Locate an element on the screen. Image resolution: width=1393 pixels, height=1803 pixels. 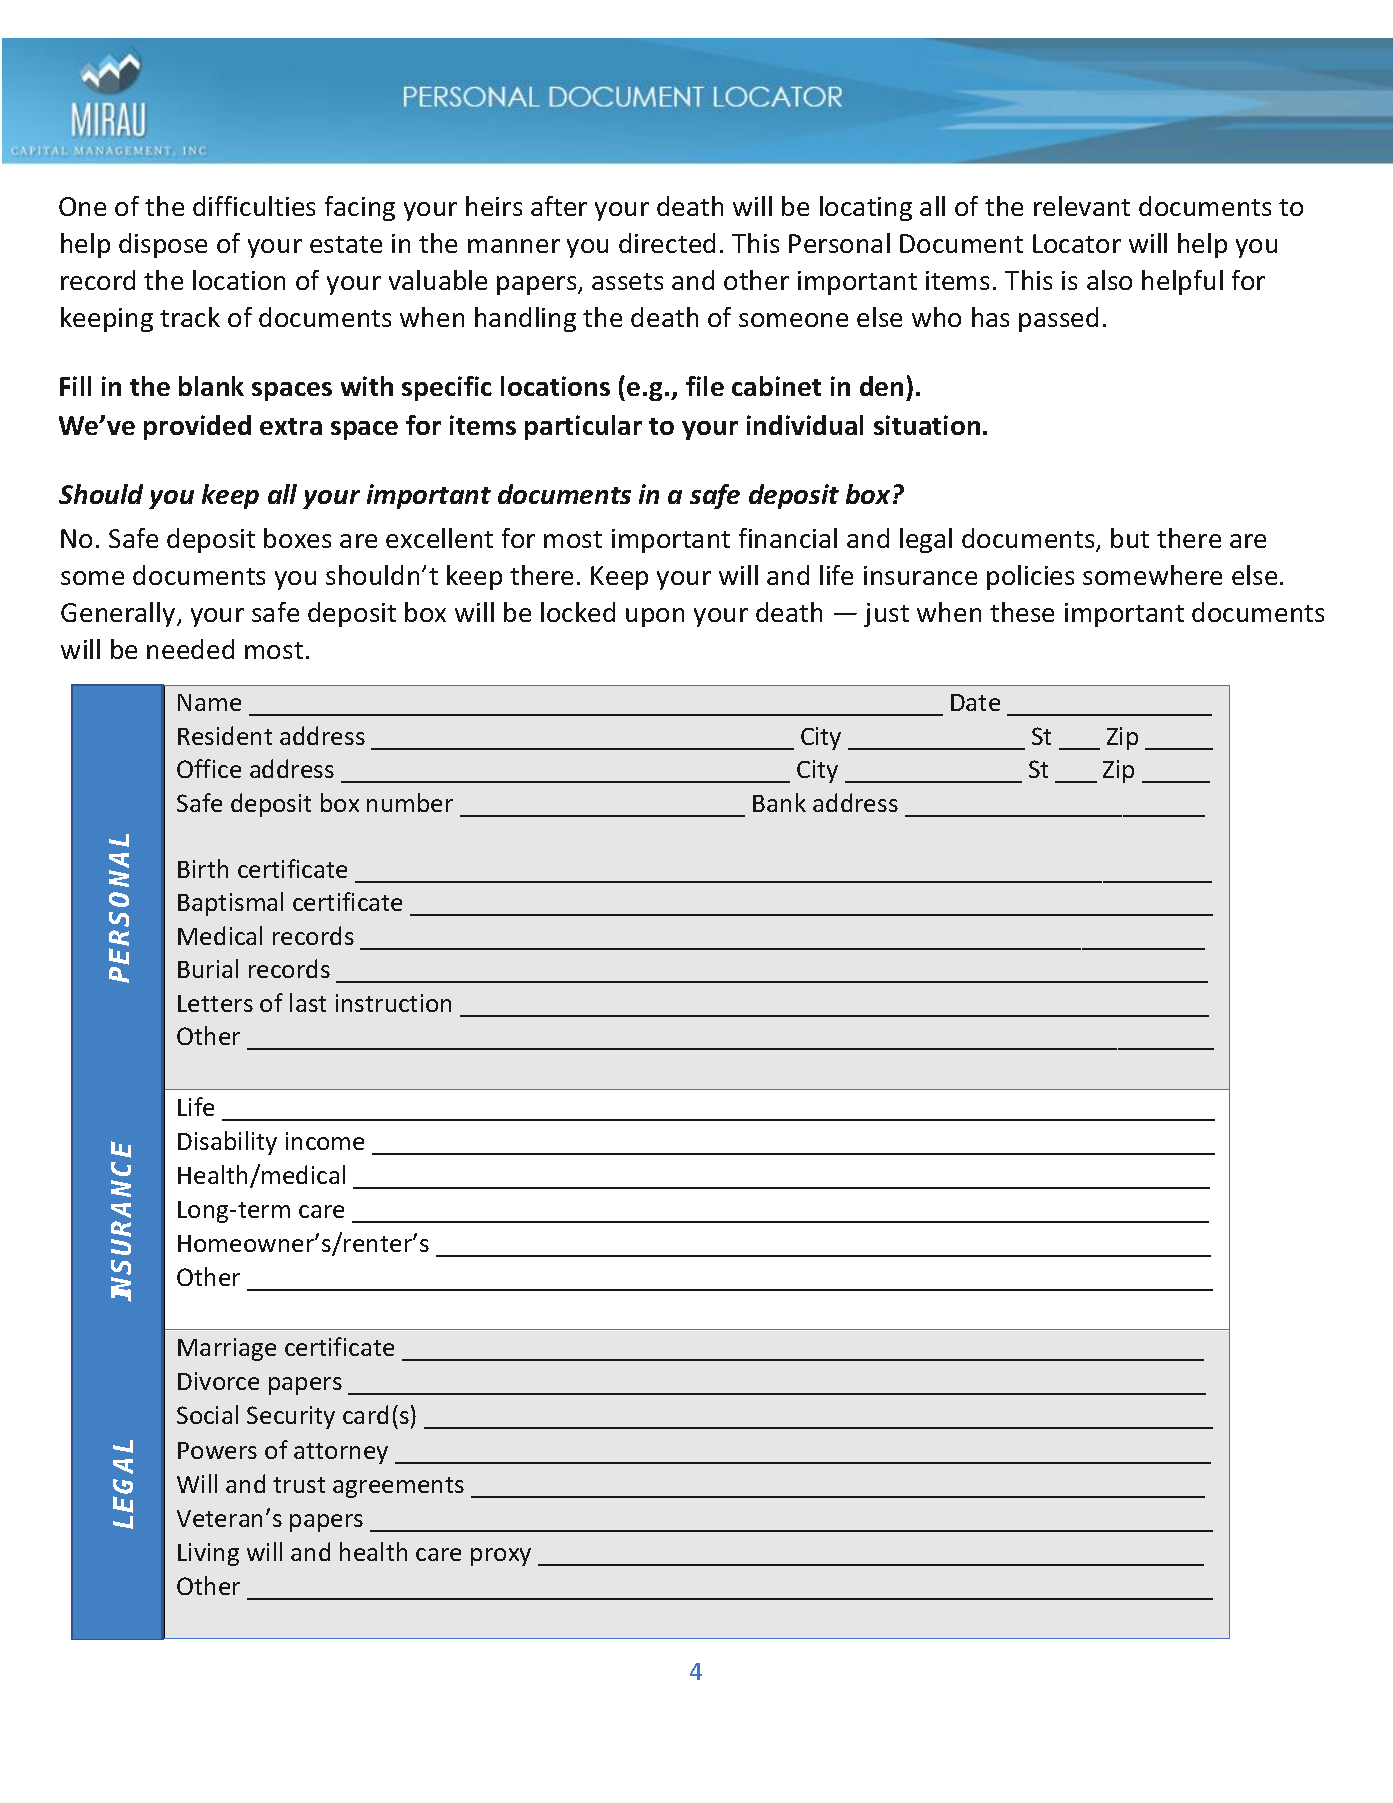
assets is located at coordinates (627, 281).
